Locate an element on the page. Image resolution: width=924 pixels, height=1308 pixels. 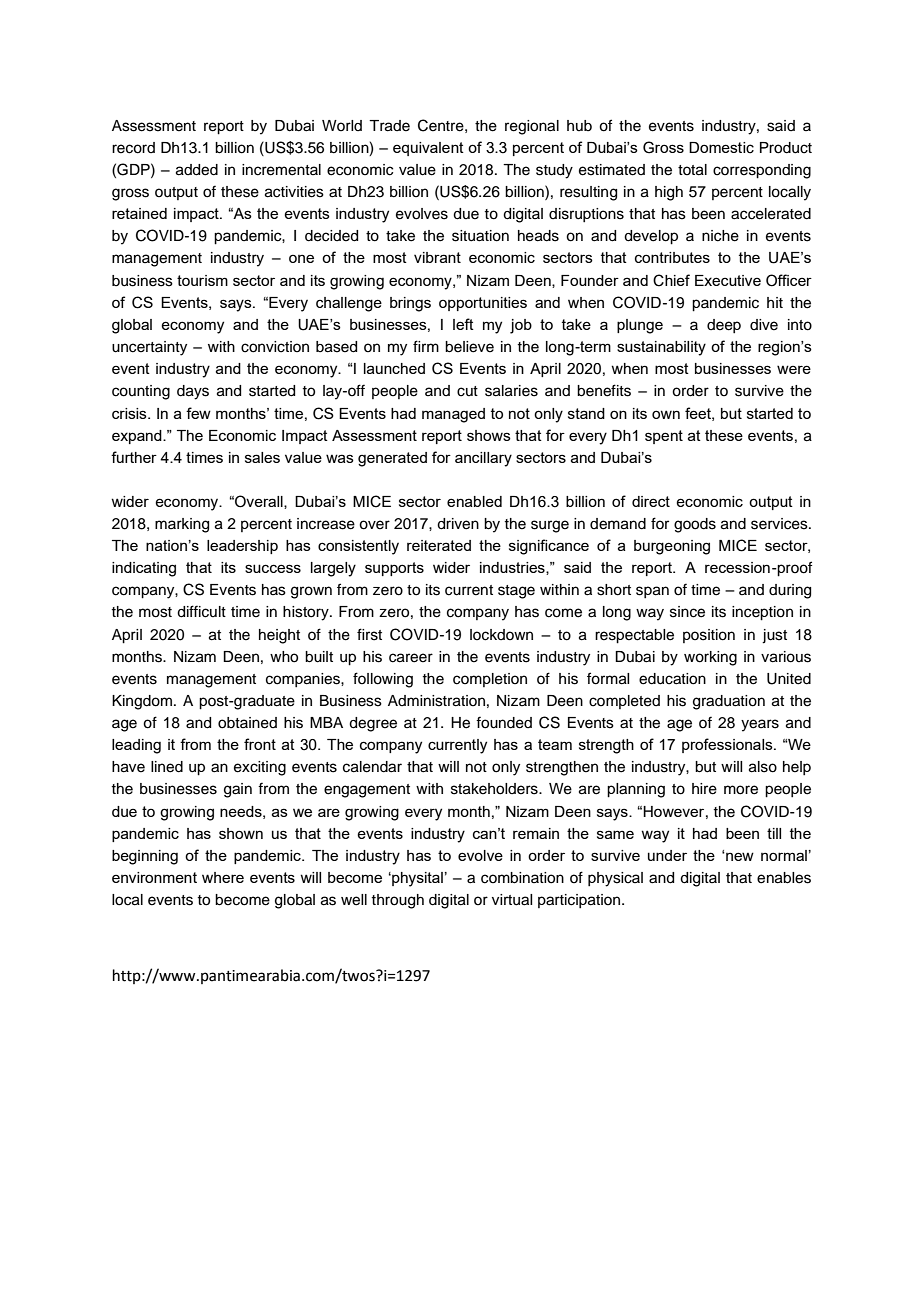
days is located at coordinates (193, 392).
